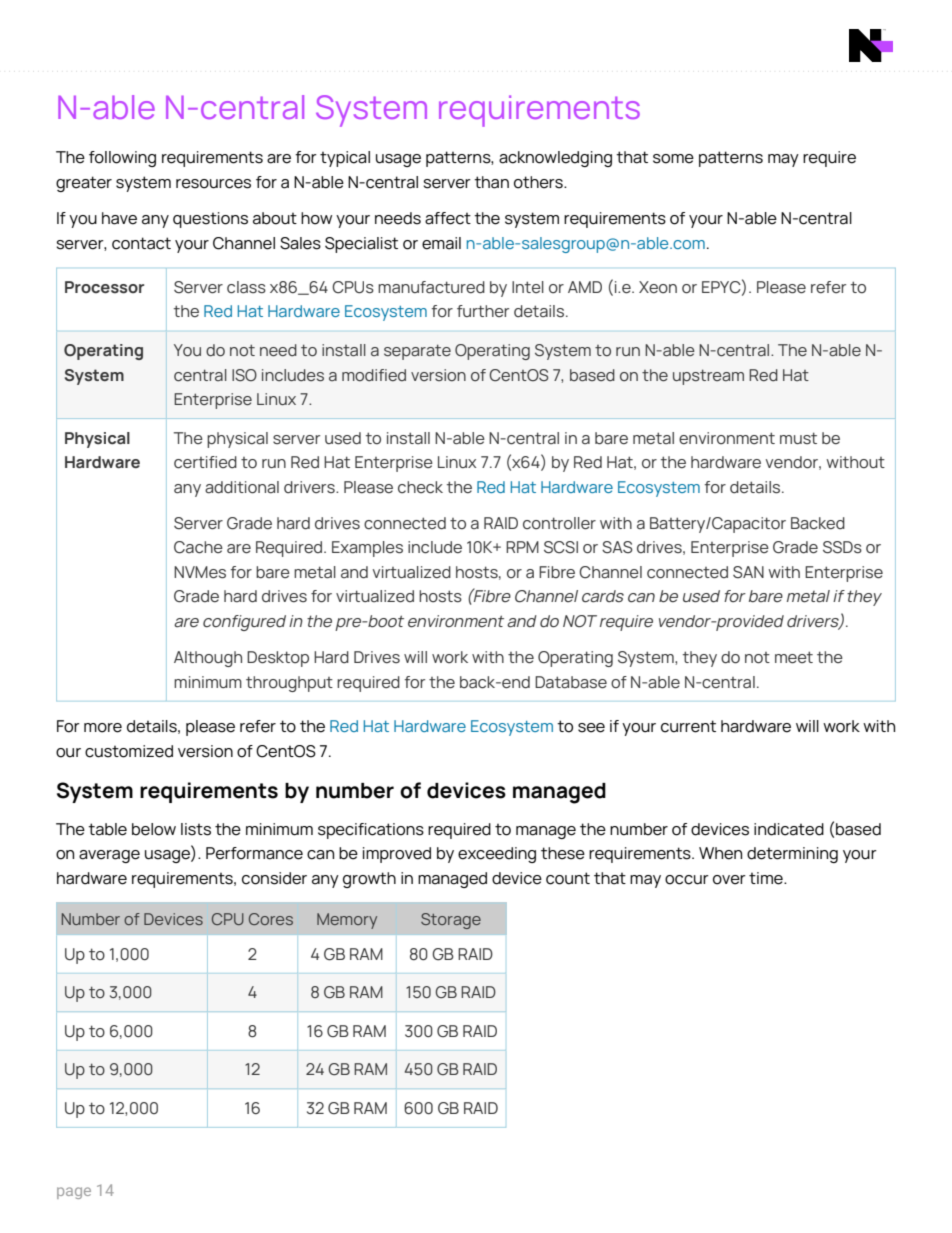 This screenshot has height=1233, width=952. I want to click on improved, so click(397, 855).
